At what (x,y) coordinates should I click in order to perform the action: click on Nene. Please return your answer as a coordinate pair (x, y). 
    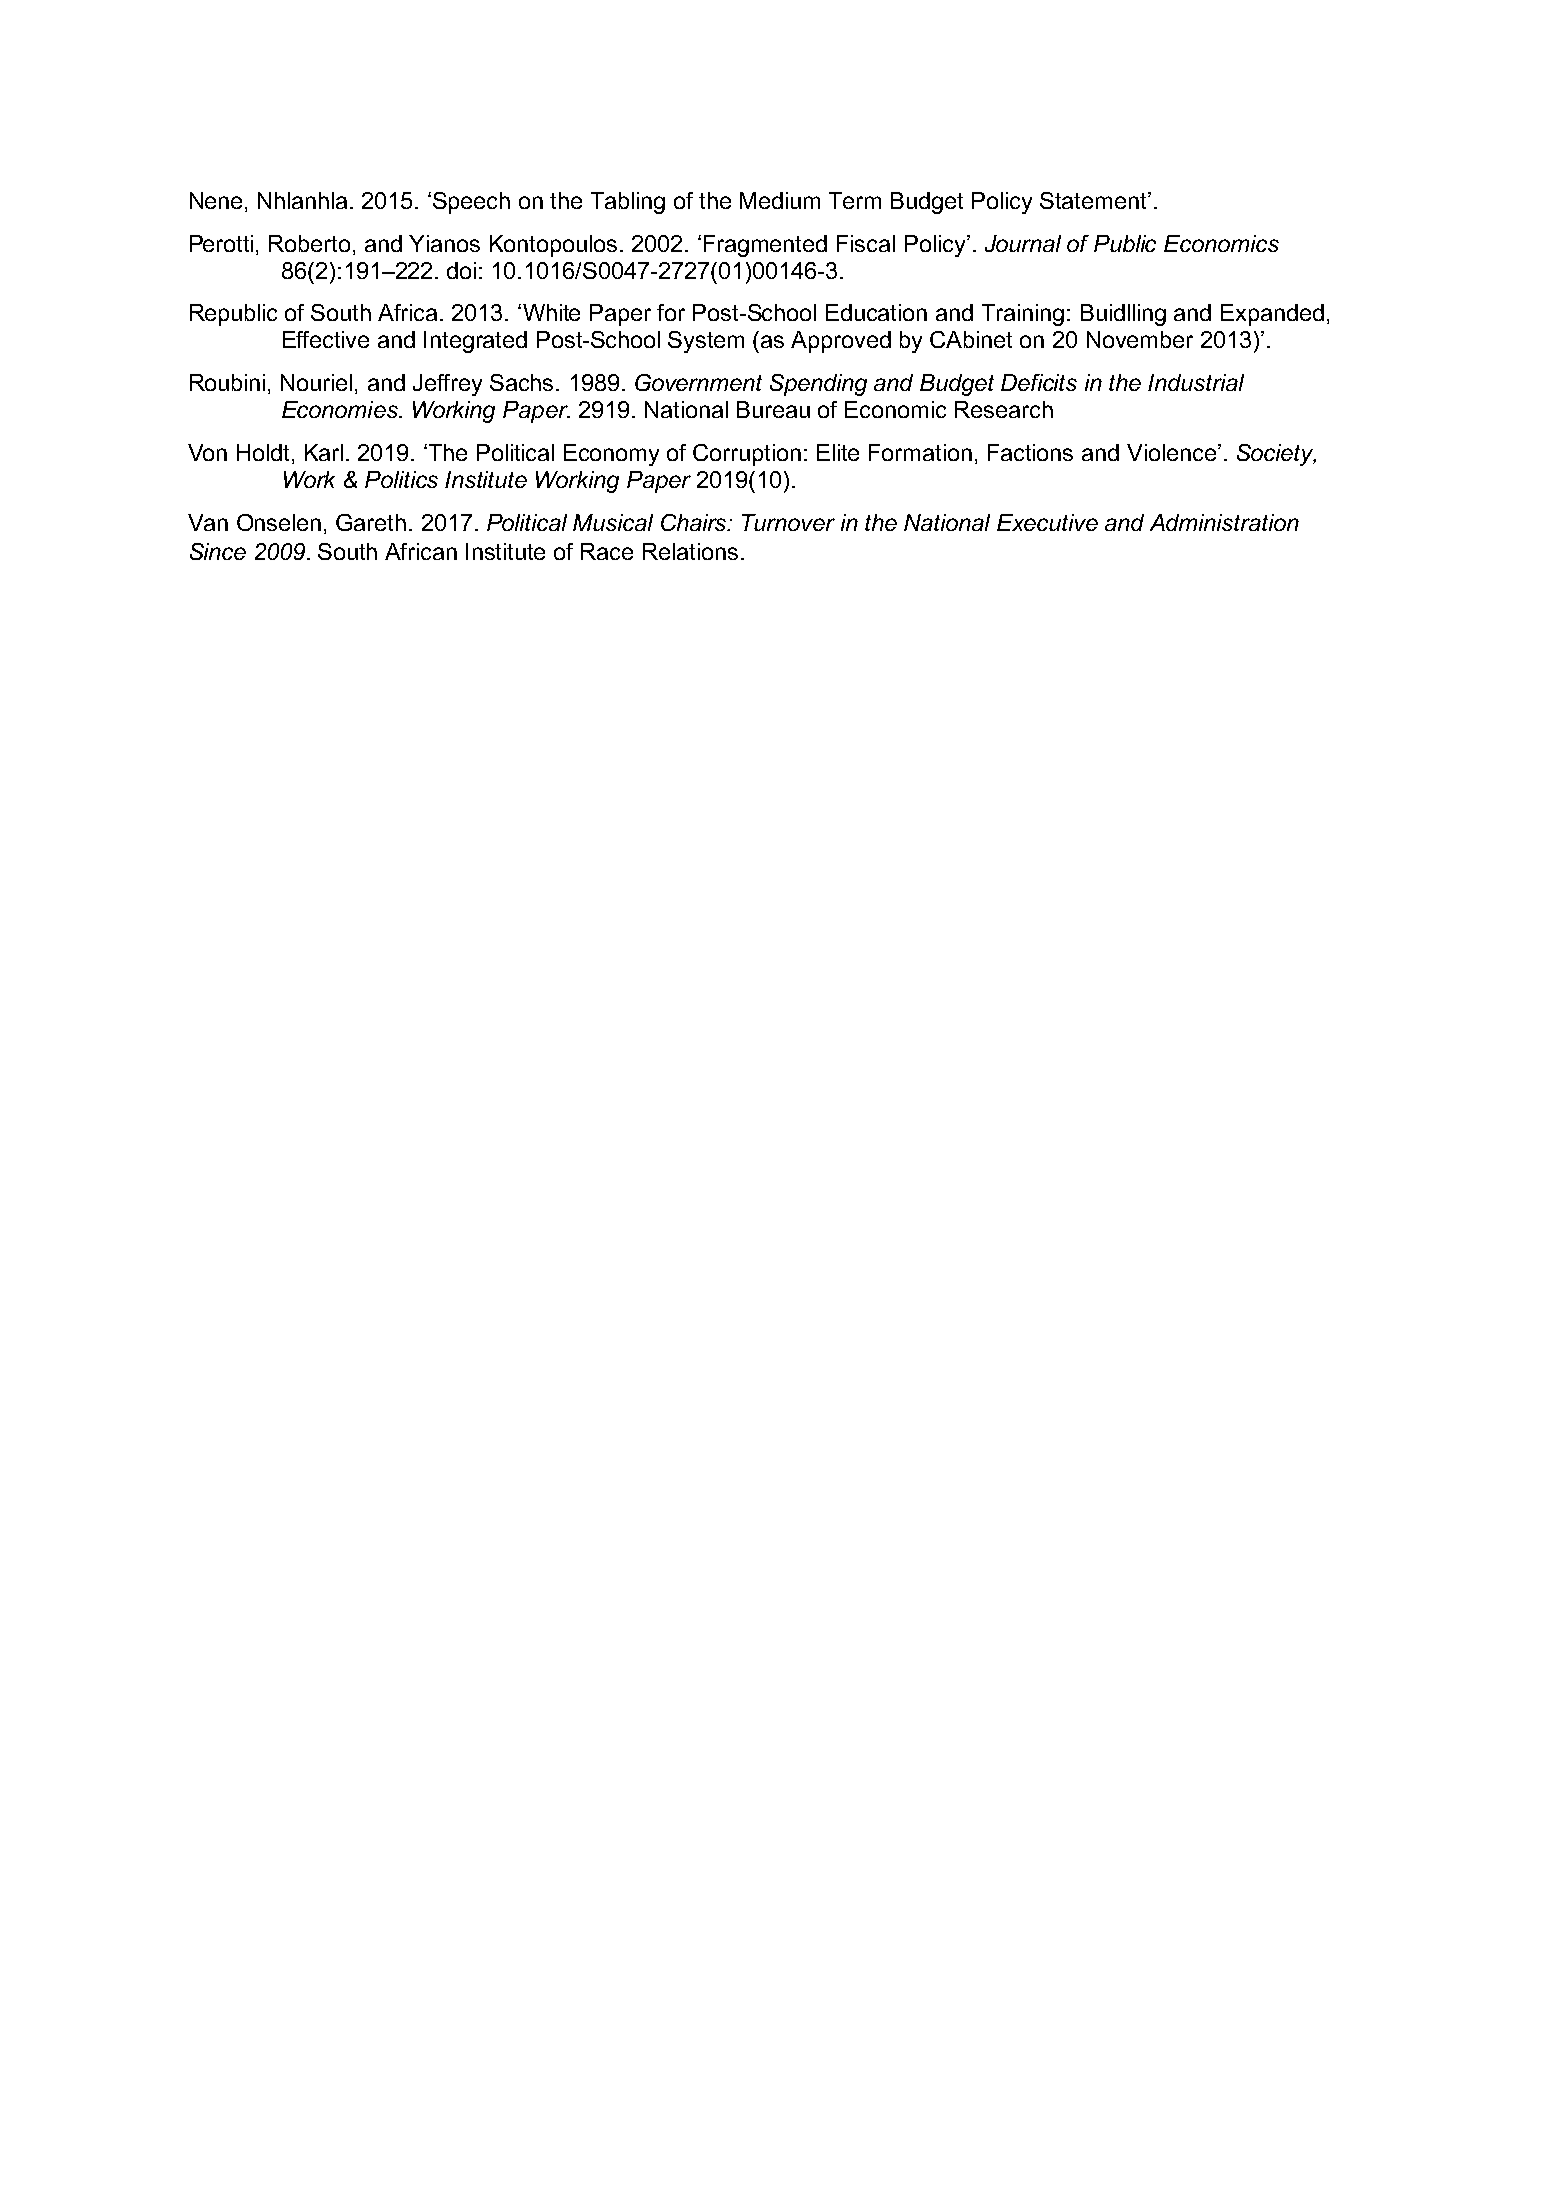
    Looking at the image, I should click on (216, 200).
